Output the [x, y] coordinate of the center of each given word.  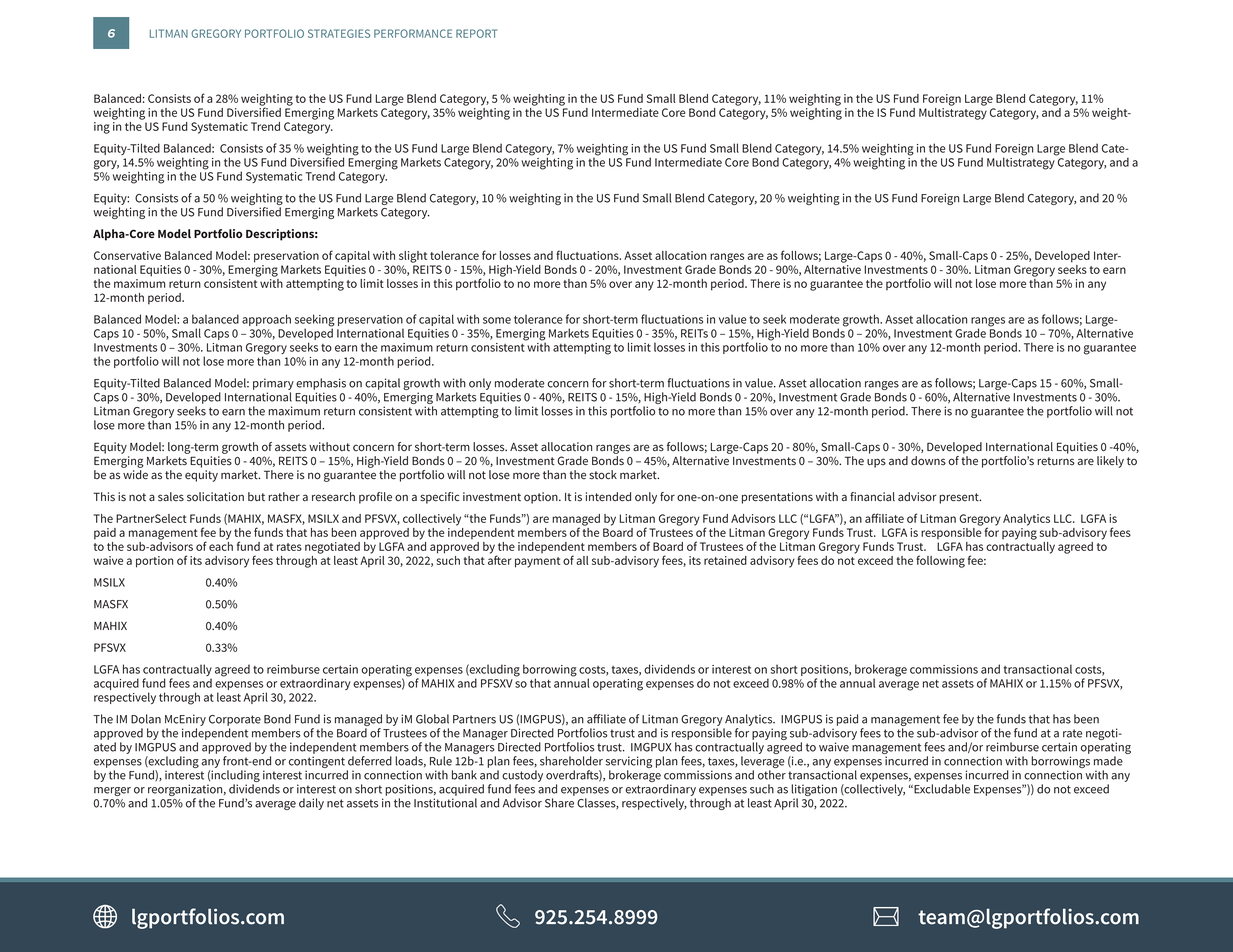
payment [537, 562]
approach [266, 320]
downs [928, 461]
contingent [317, 763]
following [940, 561]
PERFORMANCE [413, 33]
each [221, 545]
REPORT [476, 33]
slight [413, 257]
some [497, 320]
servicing [629, 763]
